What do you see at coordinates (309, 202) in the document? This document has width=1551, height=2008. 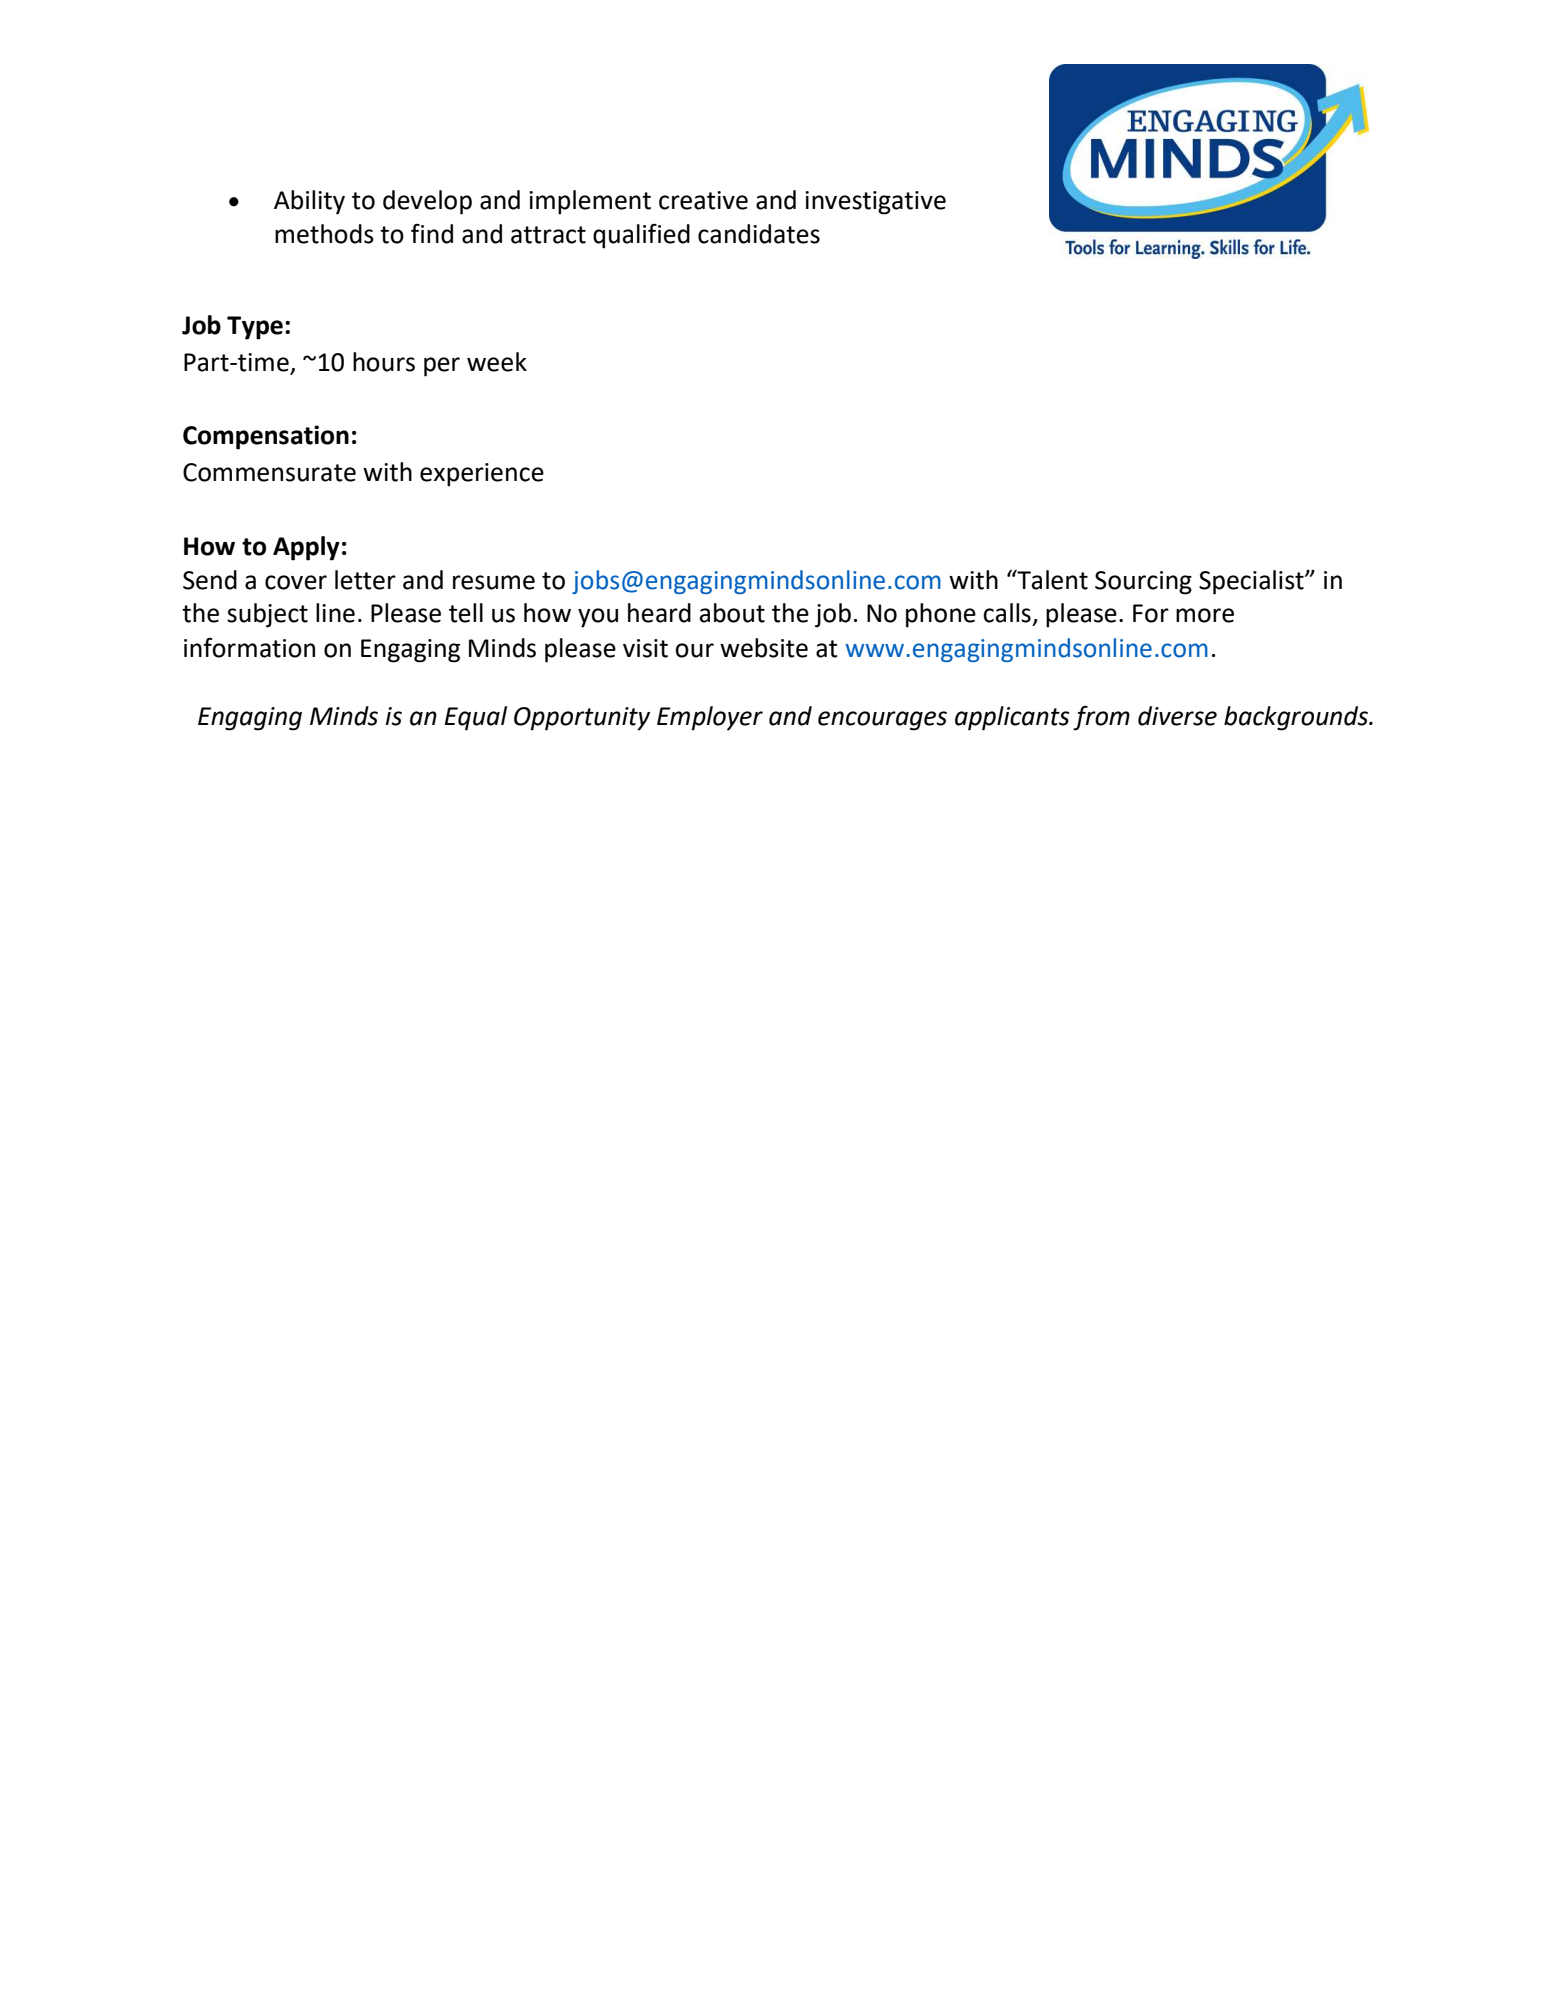 I see `Ability` at bounding box center [309, 202].
